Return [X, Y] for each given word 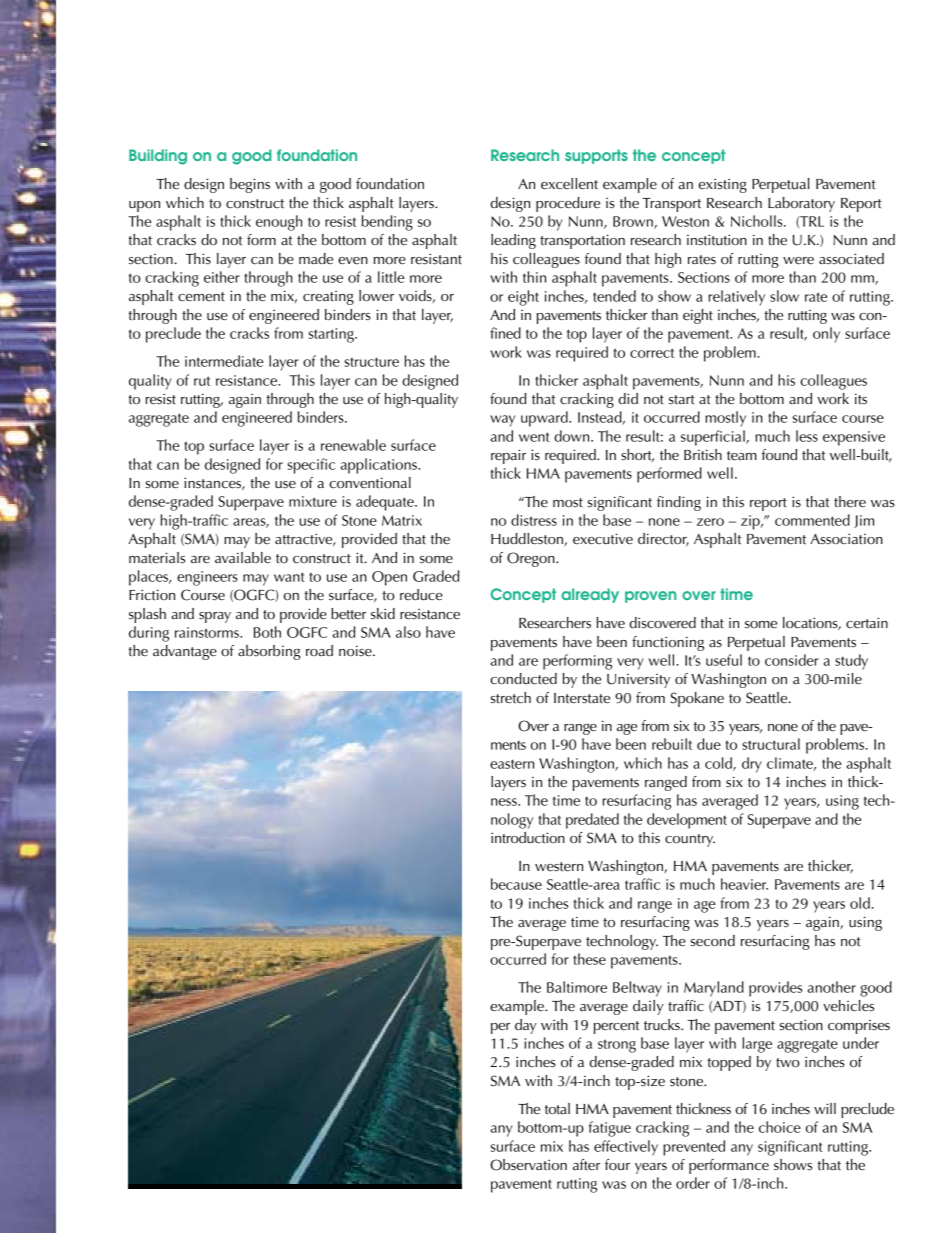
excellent [569, 184]
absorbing [269, 652]
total [557, 1109]
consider [792, 660]
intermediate [224, 361]
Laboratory [801, 204]
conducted [523, 679]
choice [780, 1127]
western [559, 867]
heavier [744, 884]
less [807, 436]
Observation [528, 1165]
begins [250, 185]
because [516, 884]
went [534, 437]
